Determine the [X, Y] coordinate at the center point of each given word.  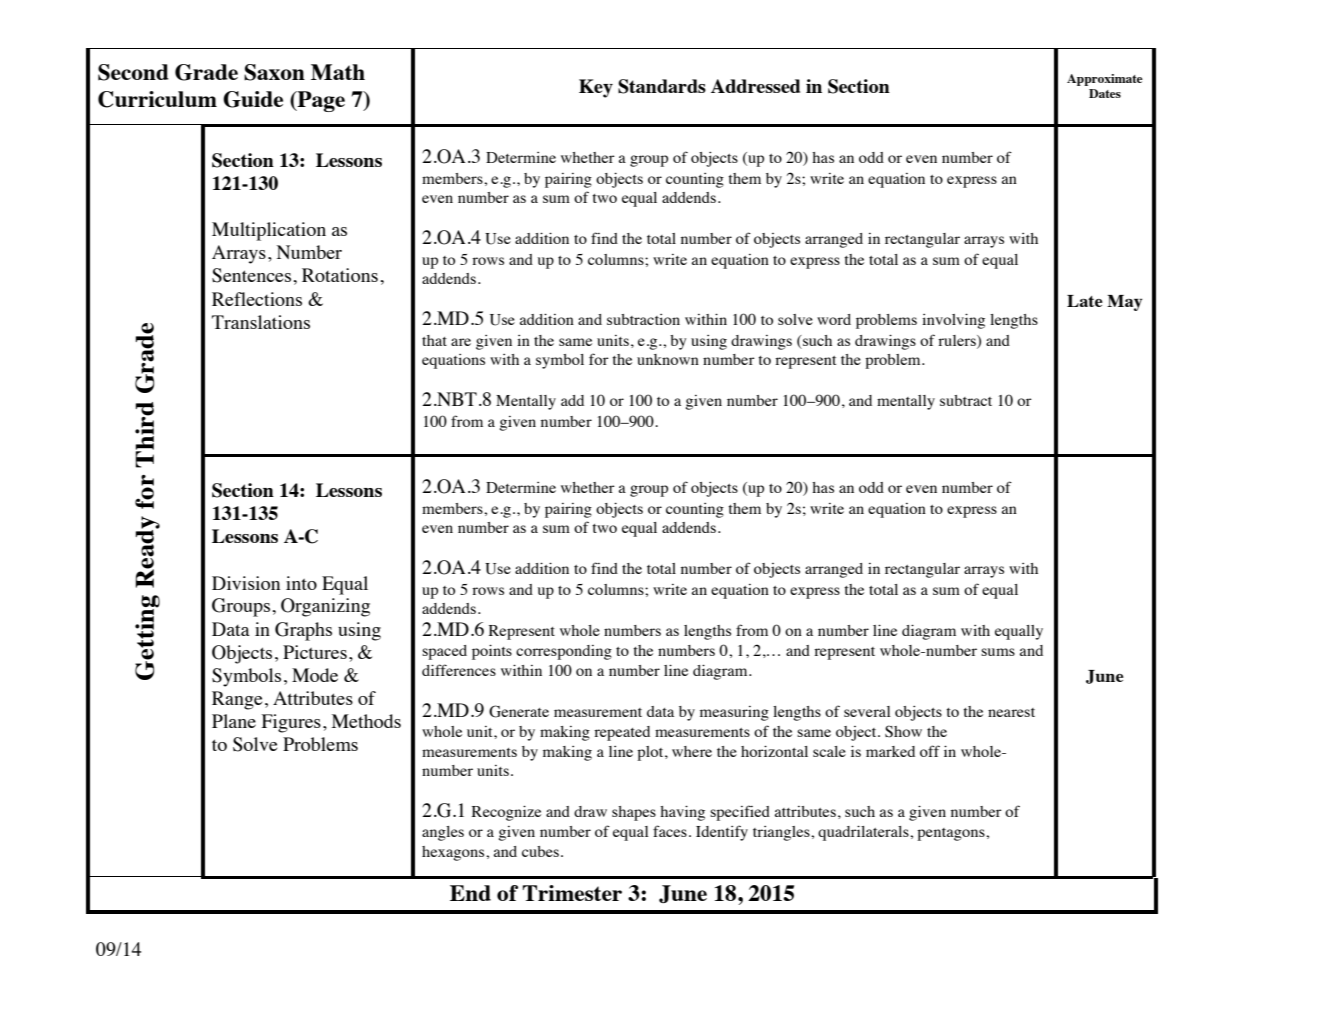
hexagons [454, 853]
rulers [958, 341]
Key [596, 88]
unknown [668, 359]
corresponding [564, 652]
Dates [1105, 93]
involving [953, 321]
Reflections [257, 299]
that [434, 340]
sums [998, 652]
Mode [315, 675]
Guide [253, 99]
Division [246, 583]
